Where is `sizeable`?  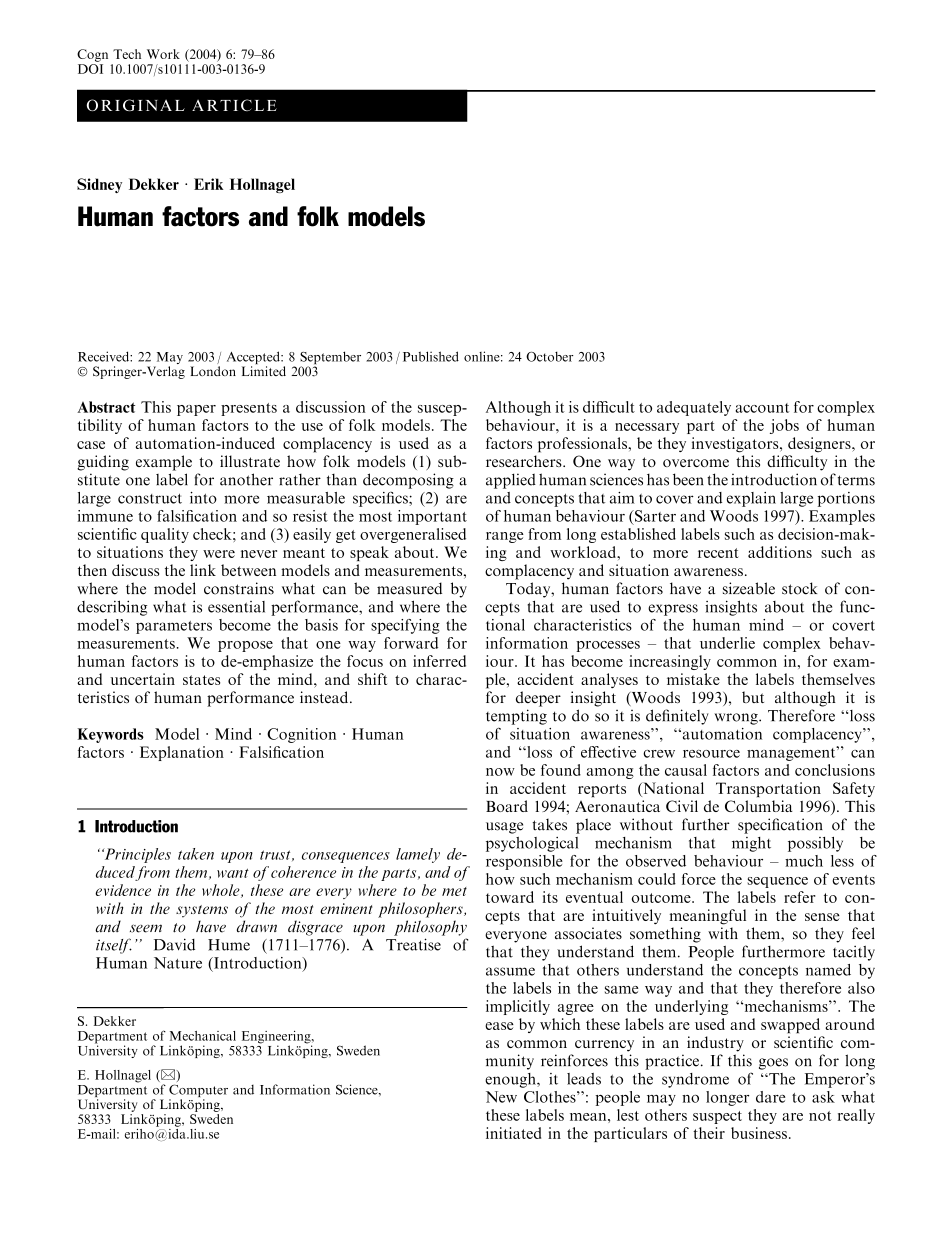
sizeable is located at coordinates (749, 588).
